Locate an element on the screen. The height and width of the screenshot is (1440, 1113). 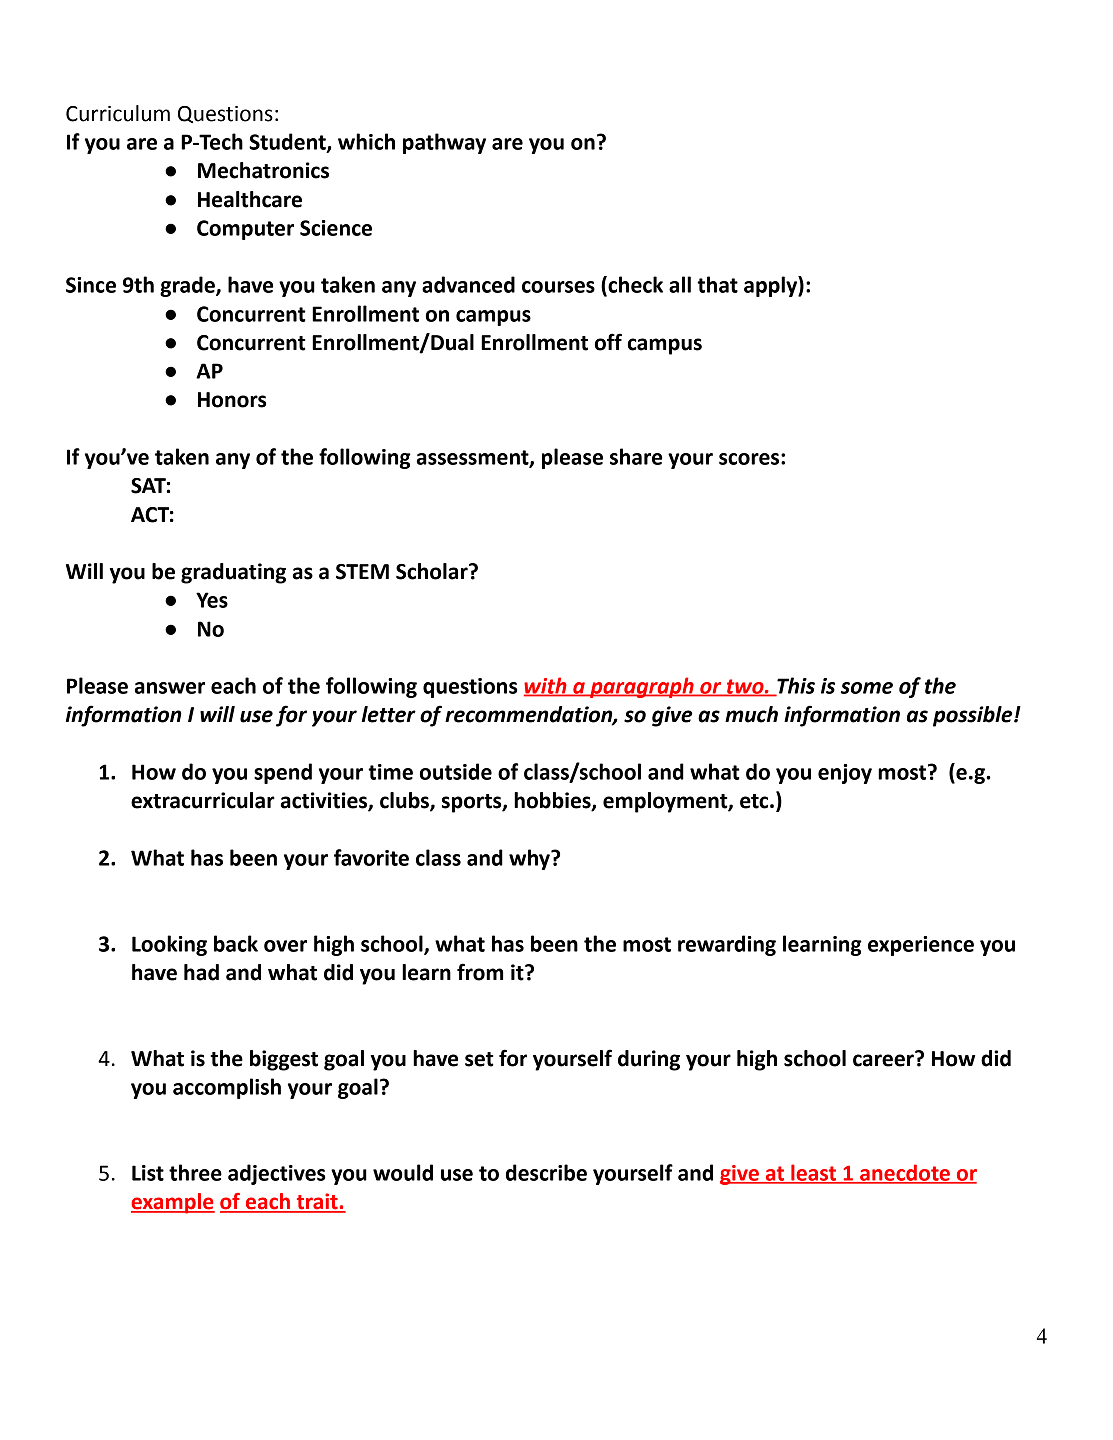
answer is located at coordinates (170, 688).
